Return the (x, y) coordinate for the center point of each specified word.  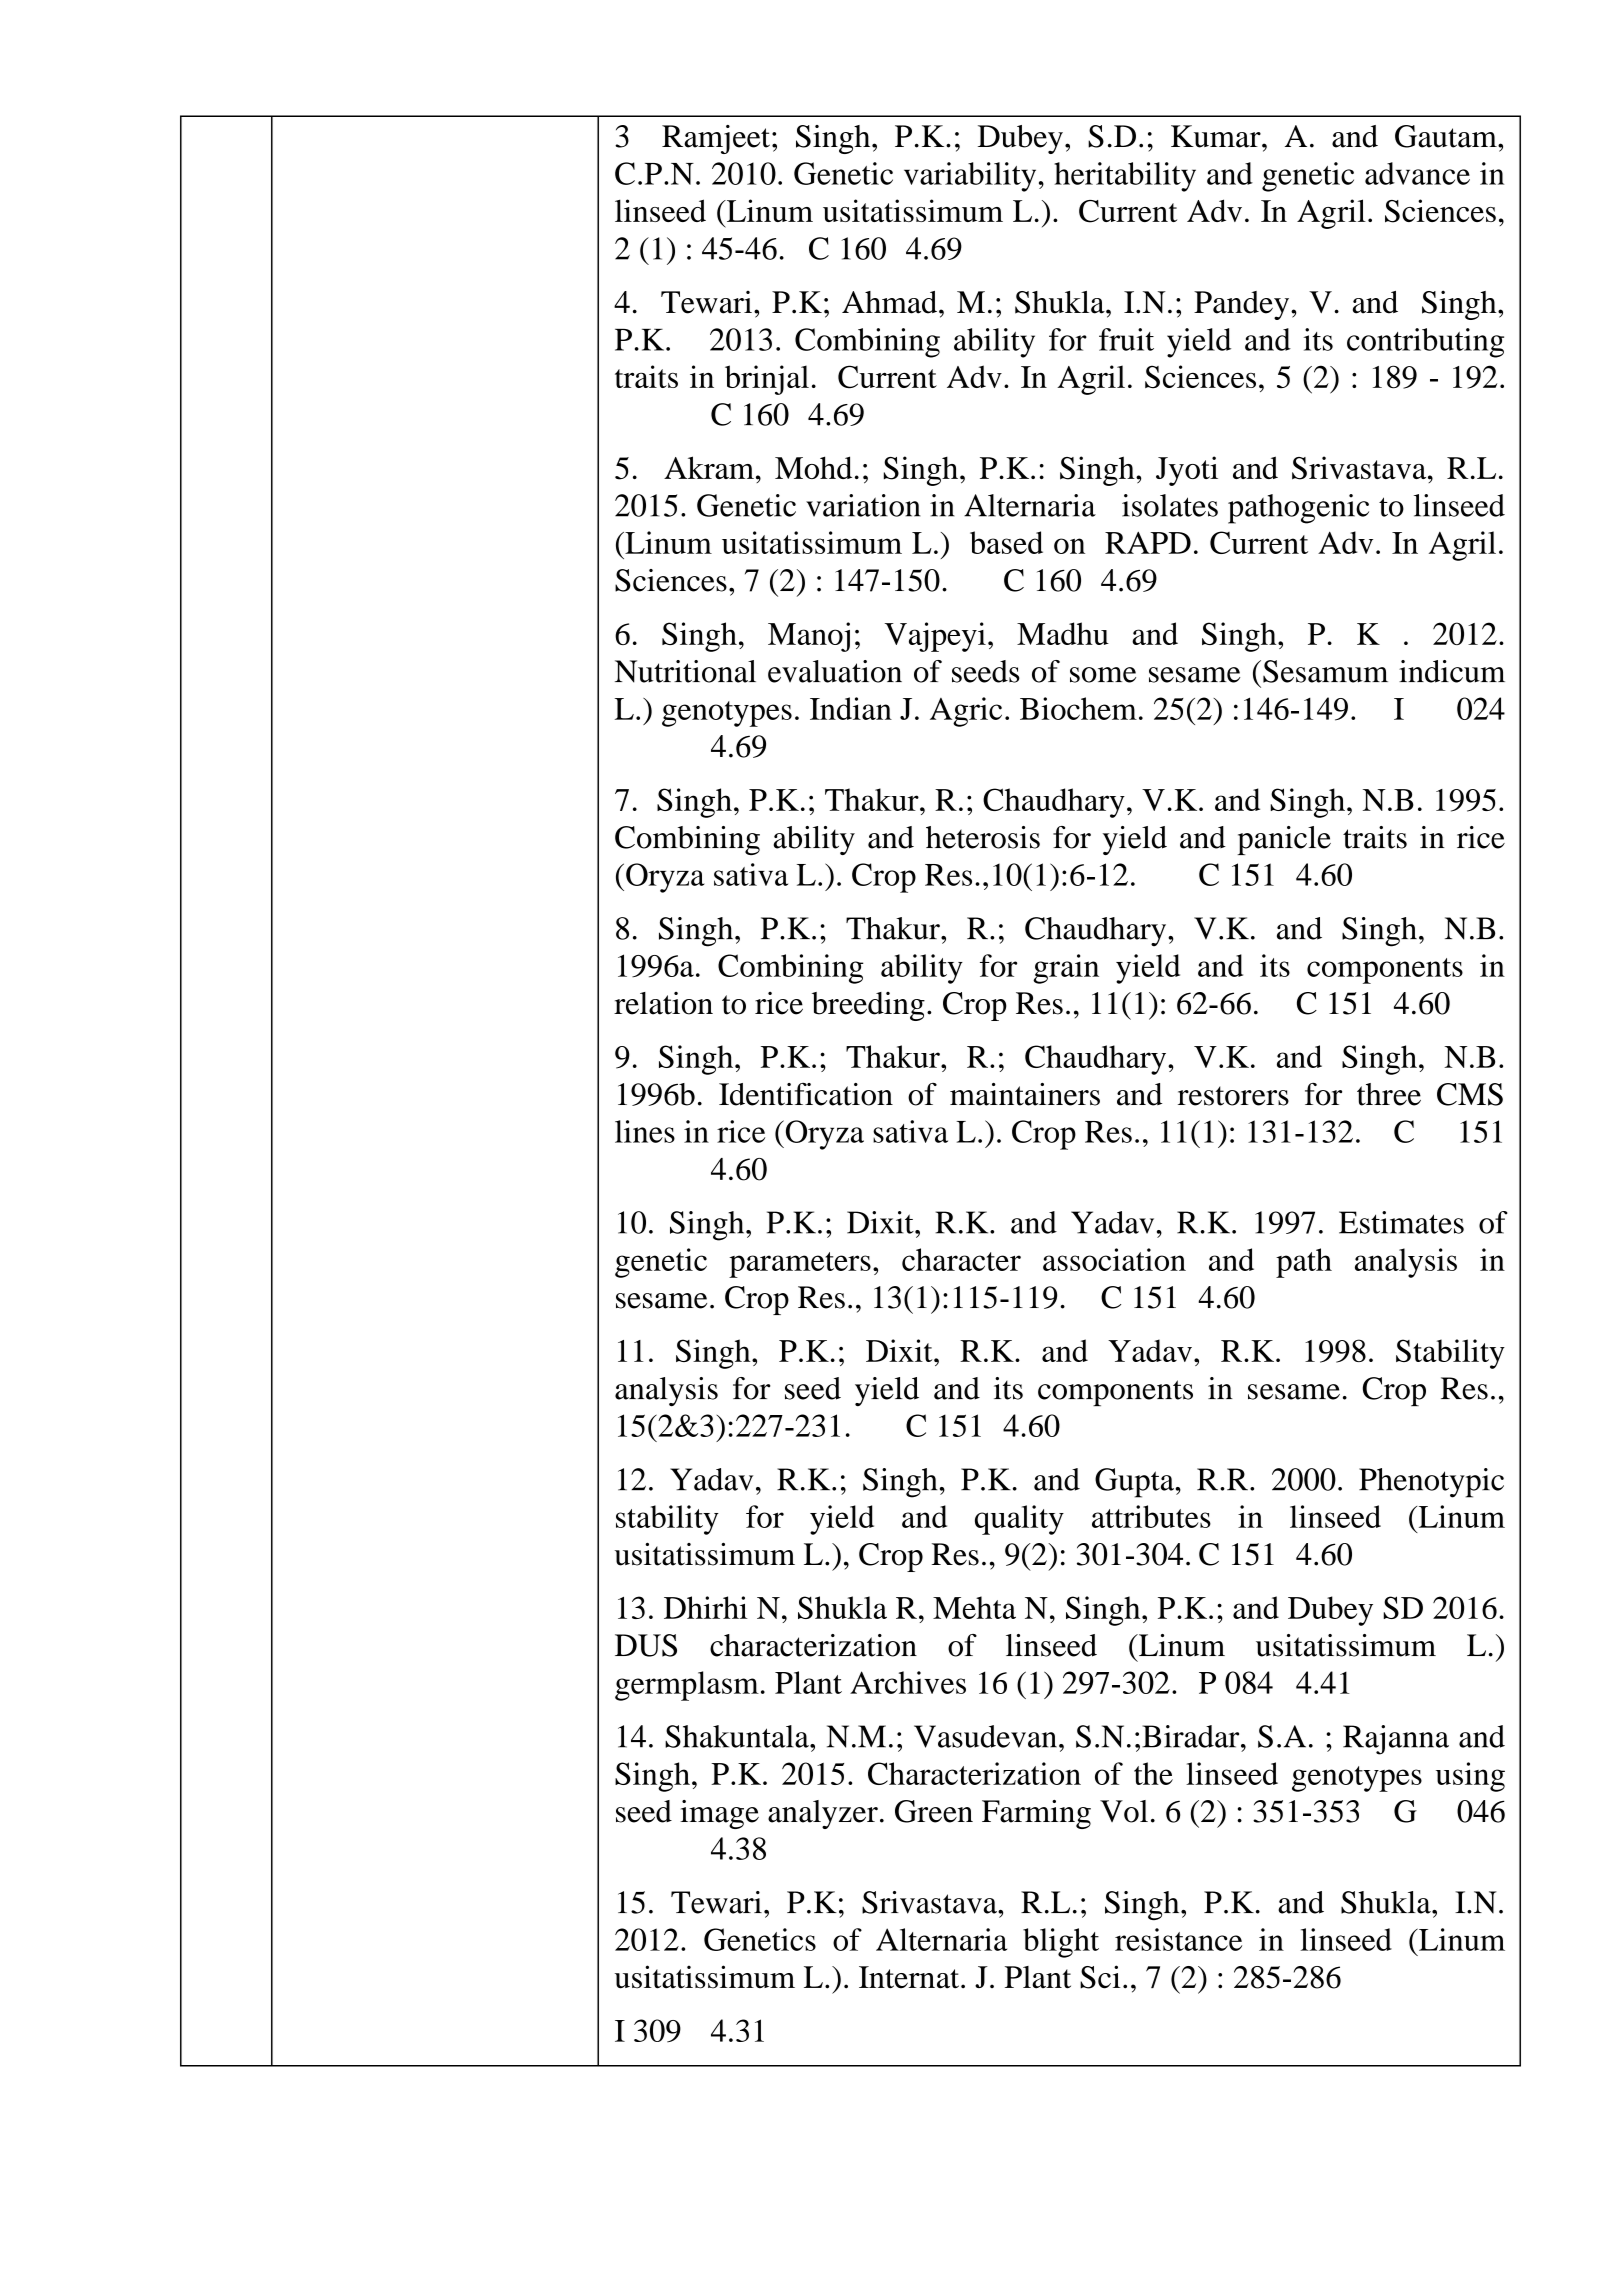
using (1470, 1777)
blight (1061, 1943)
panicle (1284, 840)
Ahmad (891, 302)
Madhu (1063, 633)
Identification (806, 1094)
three (1389, 1094)
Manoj (809, 637)
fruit (1126, 339)
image (719, 1814)
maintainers (1025, 1094)
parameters (800, 1265)
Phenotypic (1431, 1483)
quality (1019, 1520)
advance (1417, 173)
